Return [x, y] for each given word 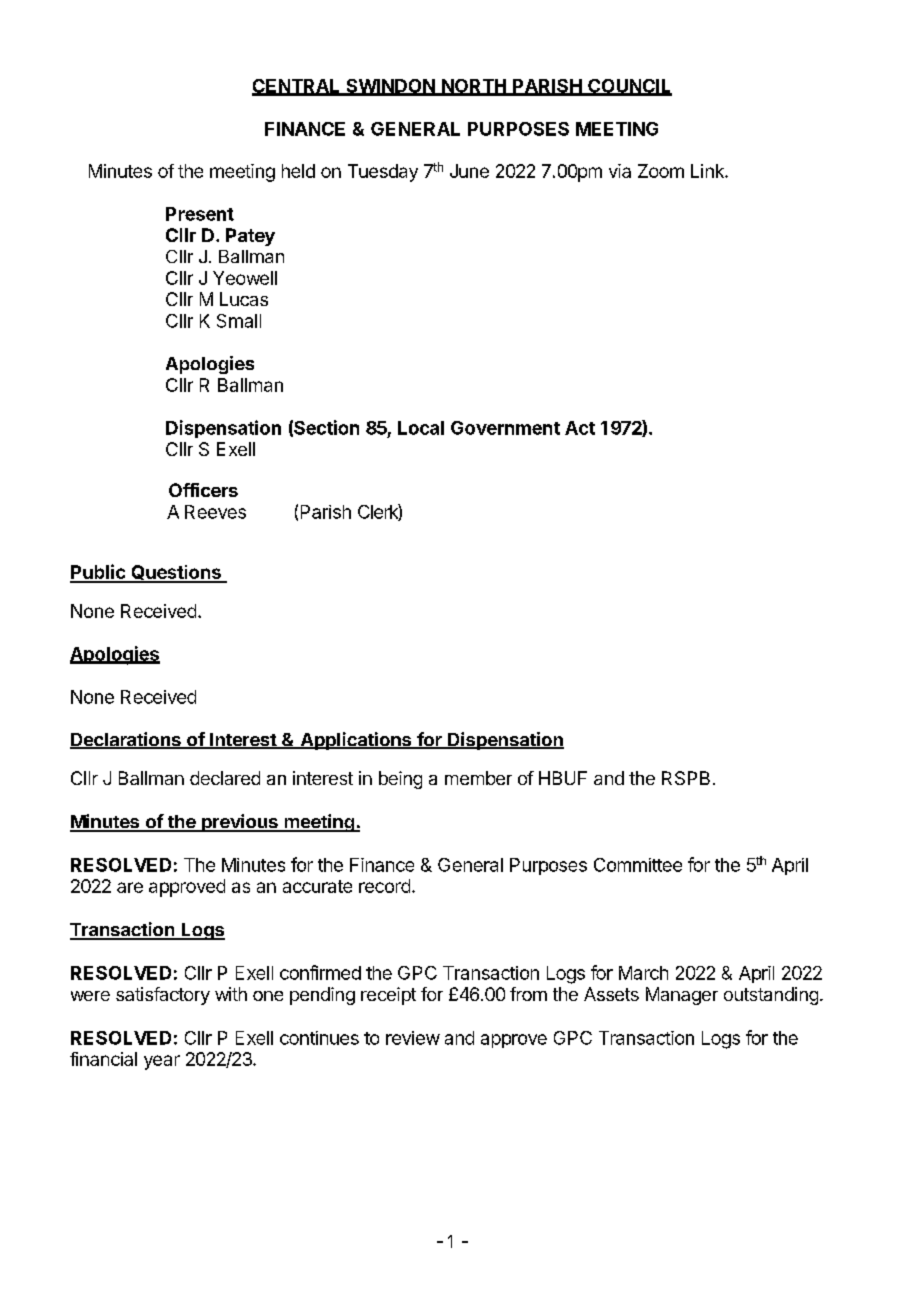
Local [421, 428]
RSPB [686, 778]
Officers [203, 490]
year [162, 1062]
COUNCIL [629, 87]
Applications [356, 741]
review [413, 1038]
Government [505, 428]
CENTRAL [297, 87]
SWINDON [390, 87]
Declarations [126, 740]
